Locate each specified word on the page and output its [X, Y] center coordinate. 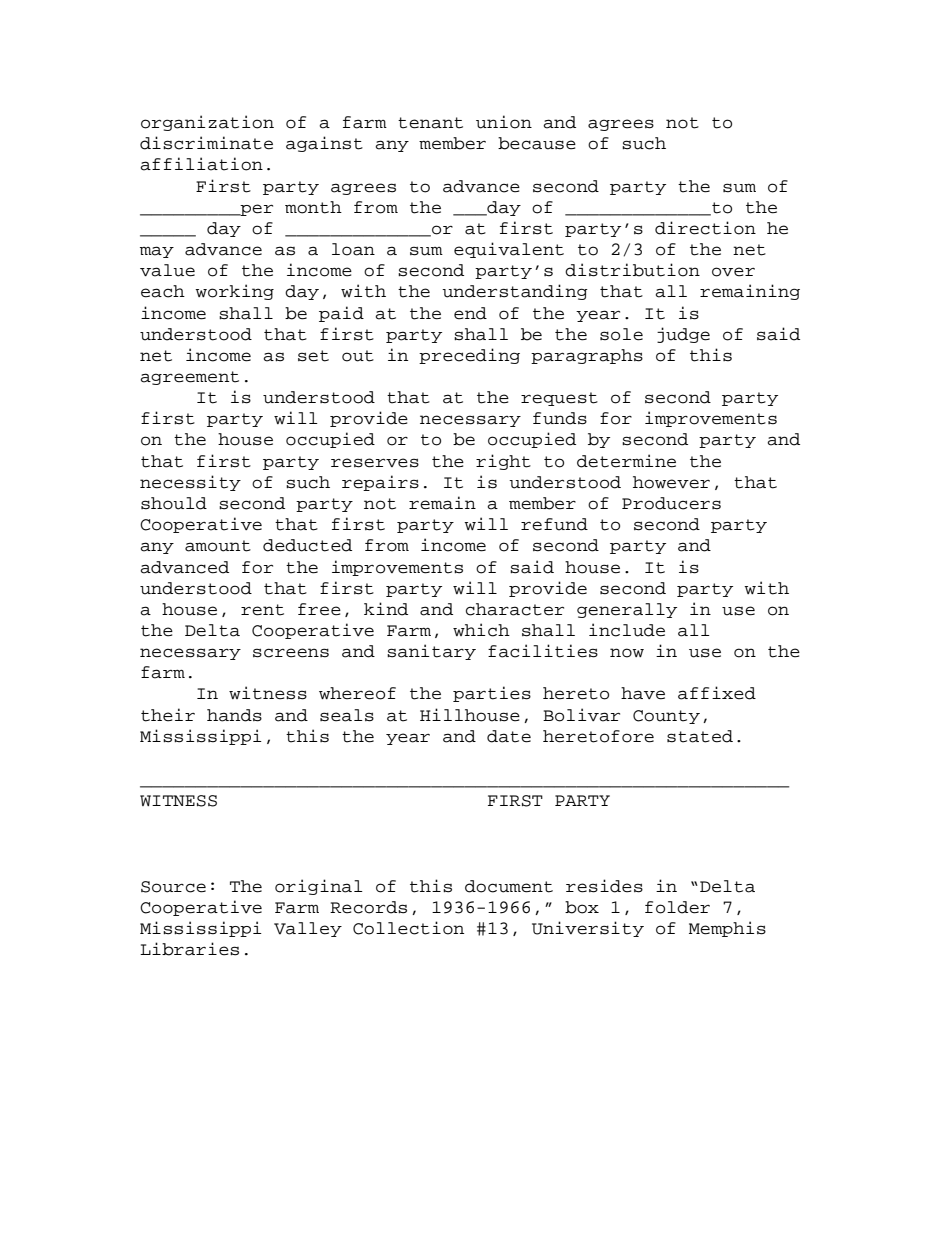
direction [705, 228]
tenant [430, 123]
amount [218, 546]
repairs [380, 483]
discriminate [206, 143]
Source [173, 887]
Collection [408, 928]
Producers [671, 503]
